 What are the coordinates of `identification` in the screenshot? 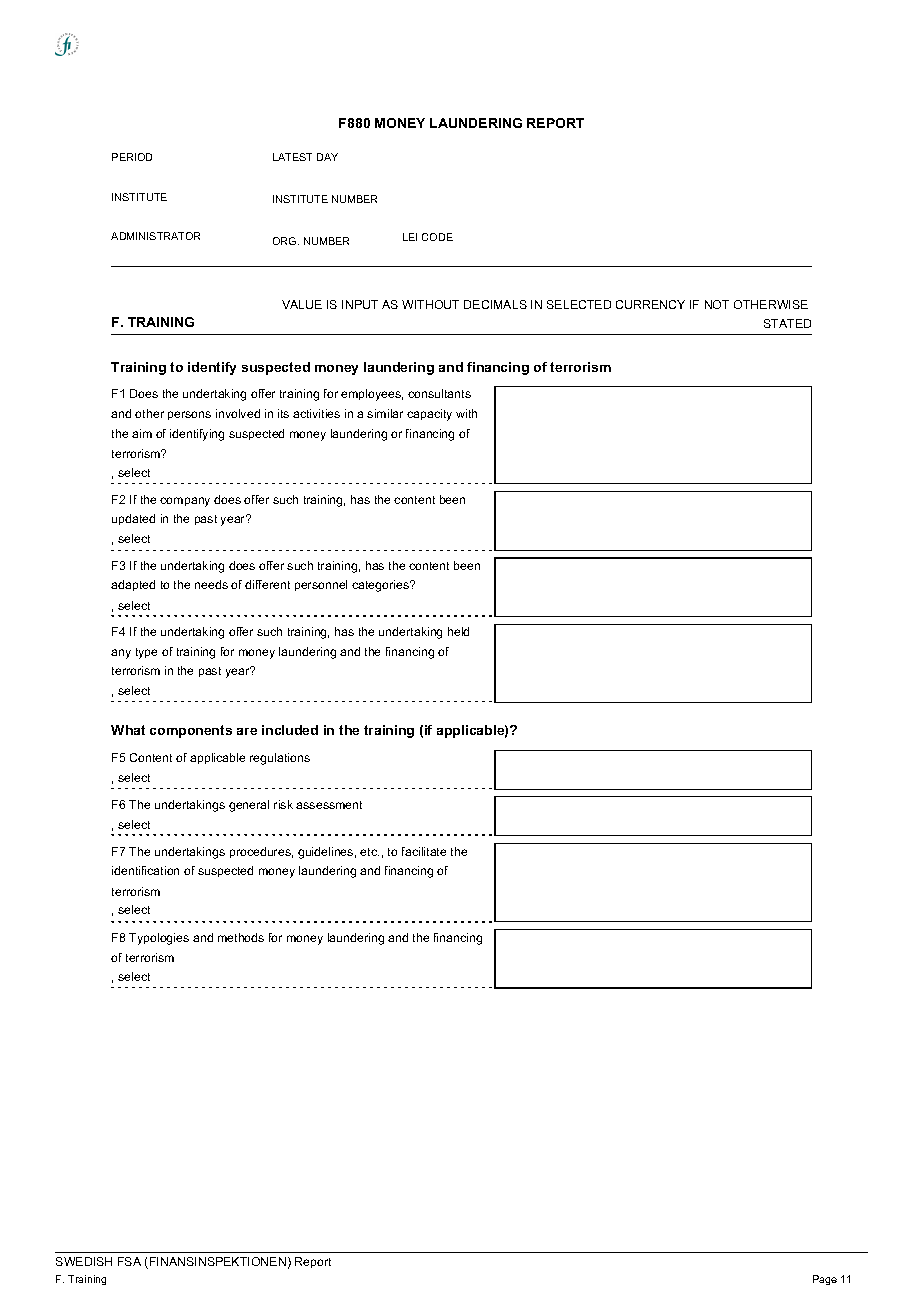 It's located at (145, 870).
